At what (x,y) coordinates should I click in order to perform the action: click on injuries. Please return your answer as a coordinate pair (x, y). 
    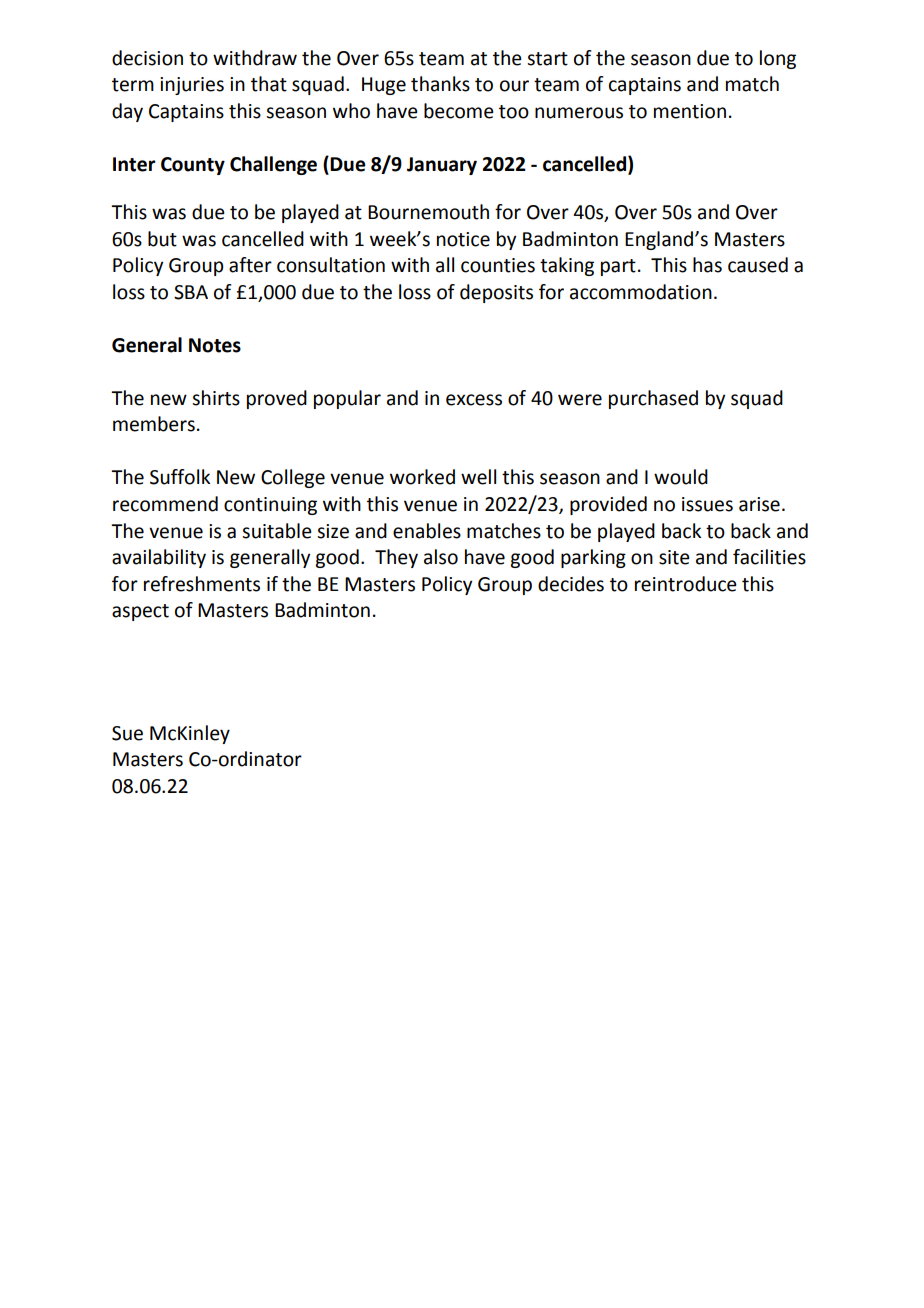
    Looking at the image, I should click on (192, 86).
